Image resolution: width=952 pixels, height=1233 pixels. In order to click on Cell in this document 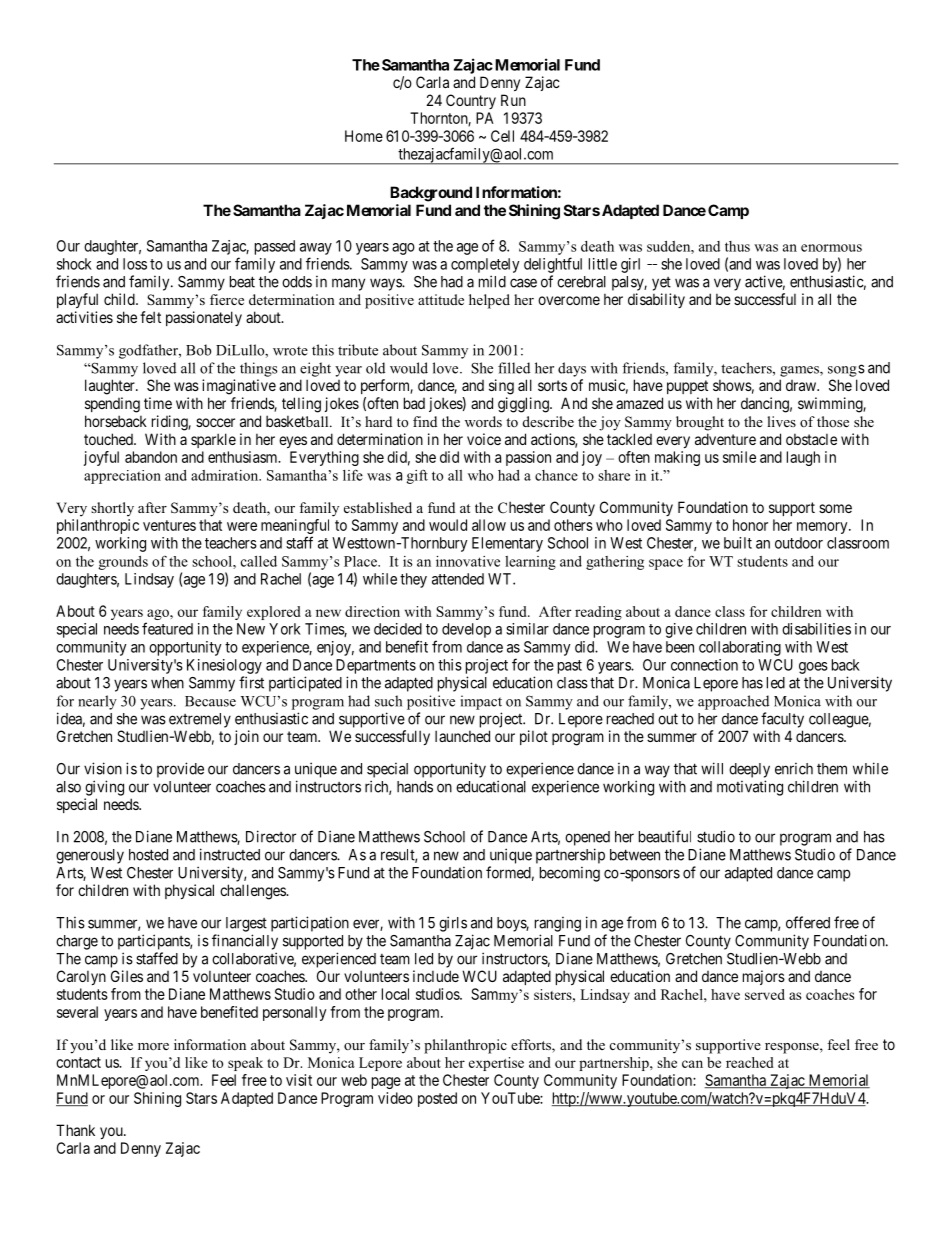, I will do `click(502, 136)`.
